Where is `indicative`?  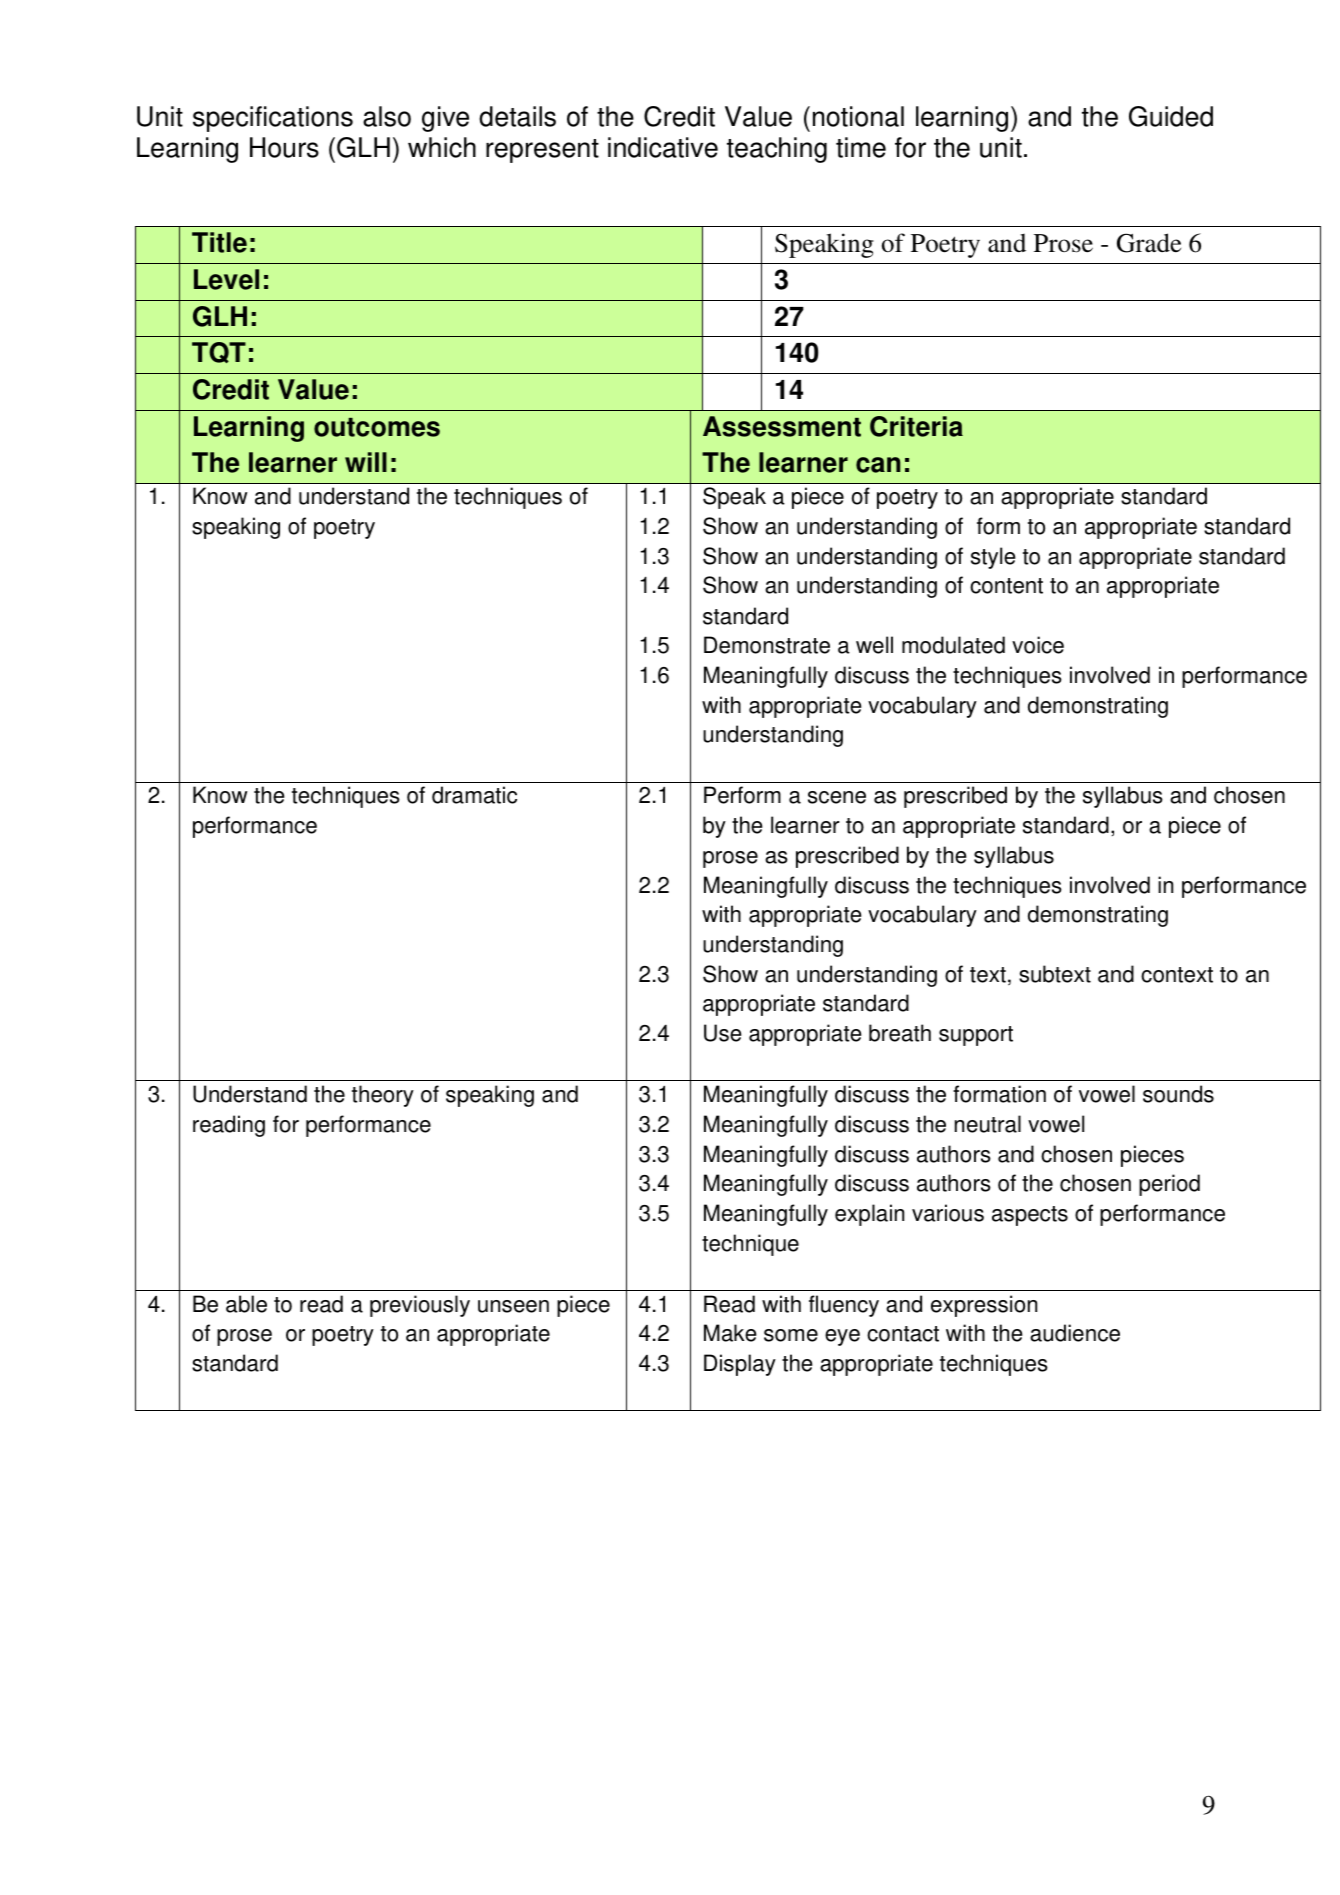 indicative is located at coordinates (663, 147).
